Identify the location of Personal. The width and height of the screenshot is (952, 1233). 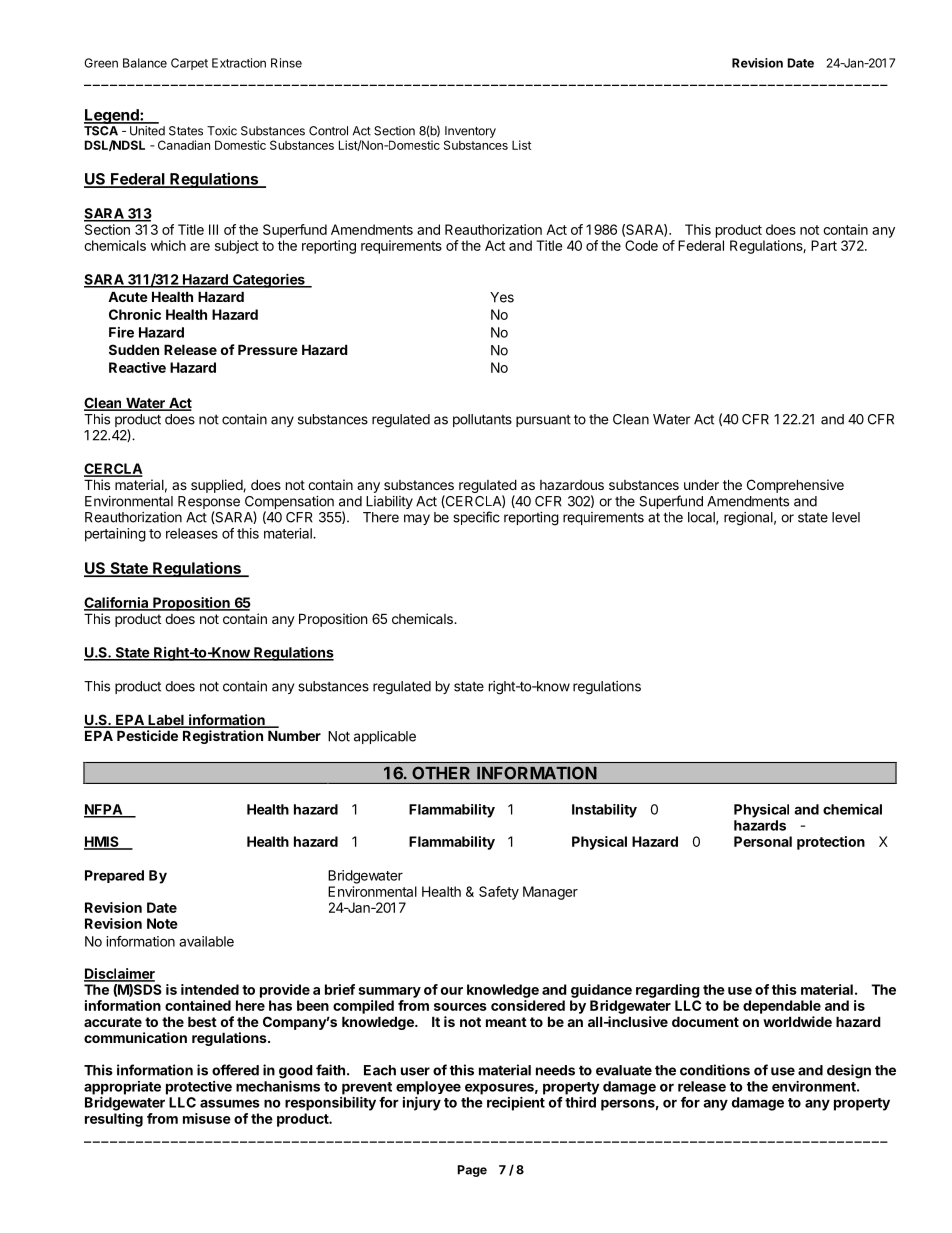
(763, 841).
